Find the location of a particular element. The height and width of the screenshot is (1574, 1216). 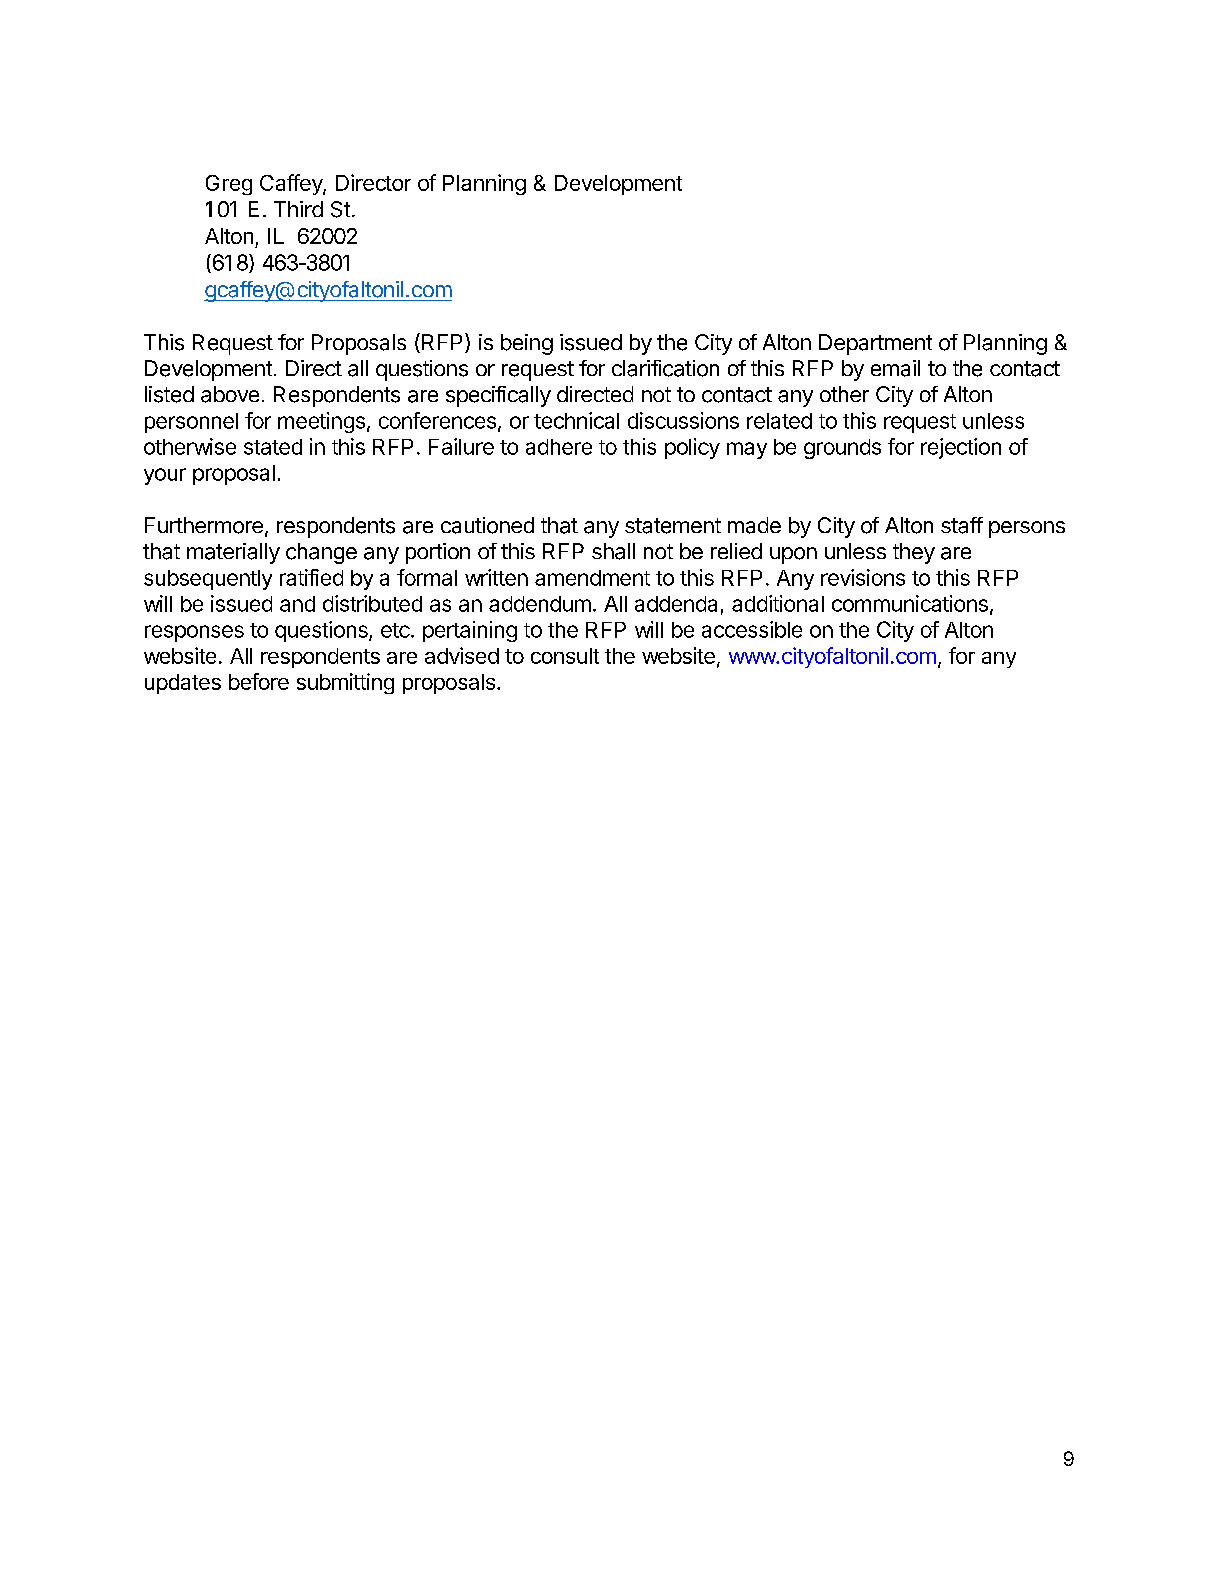

Third is located at coordinates (298, 209).
